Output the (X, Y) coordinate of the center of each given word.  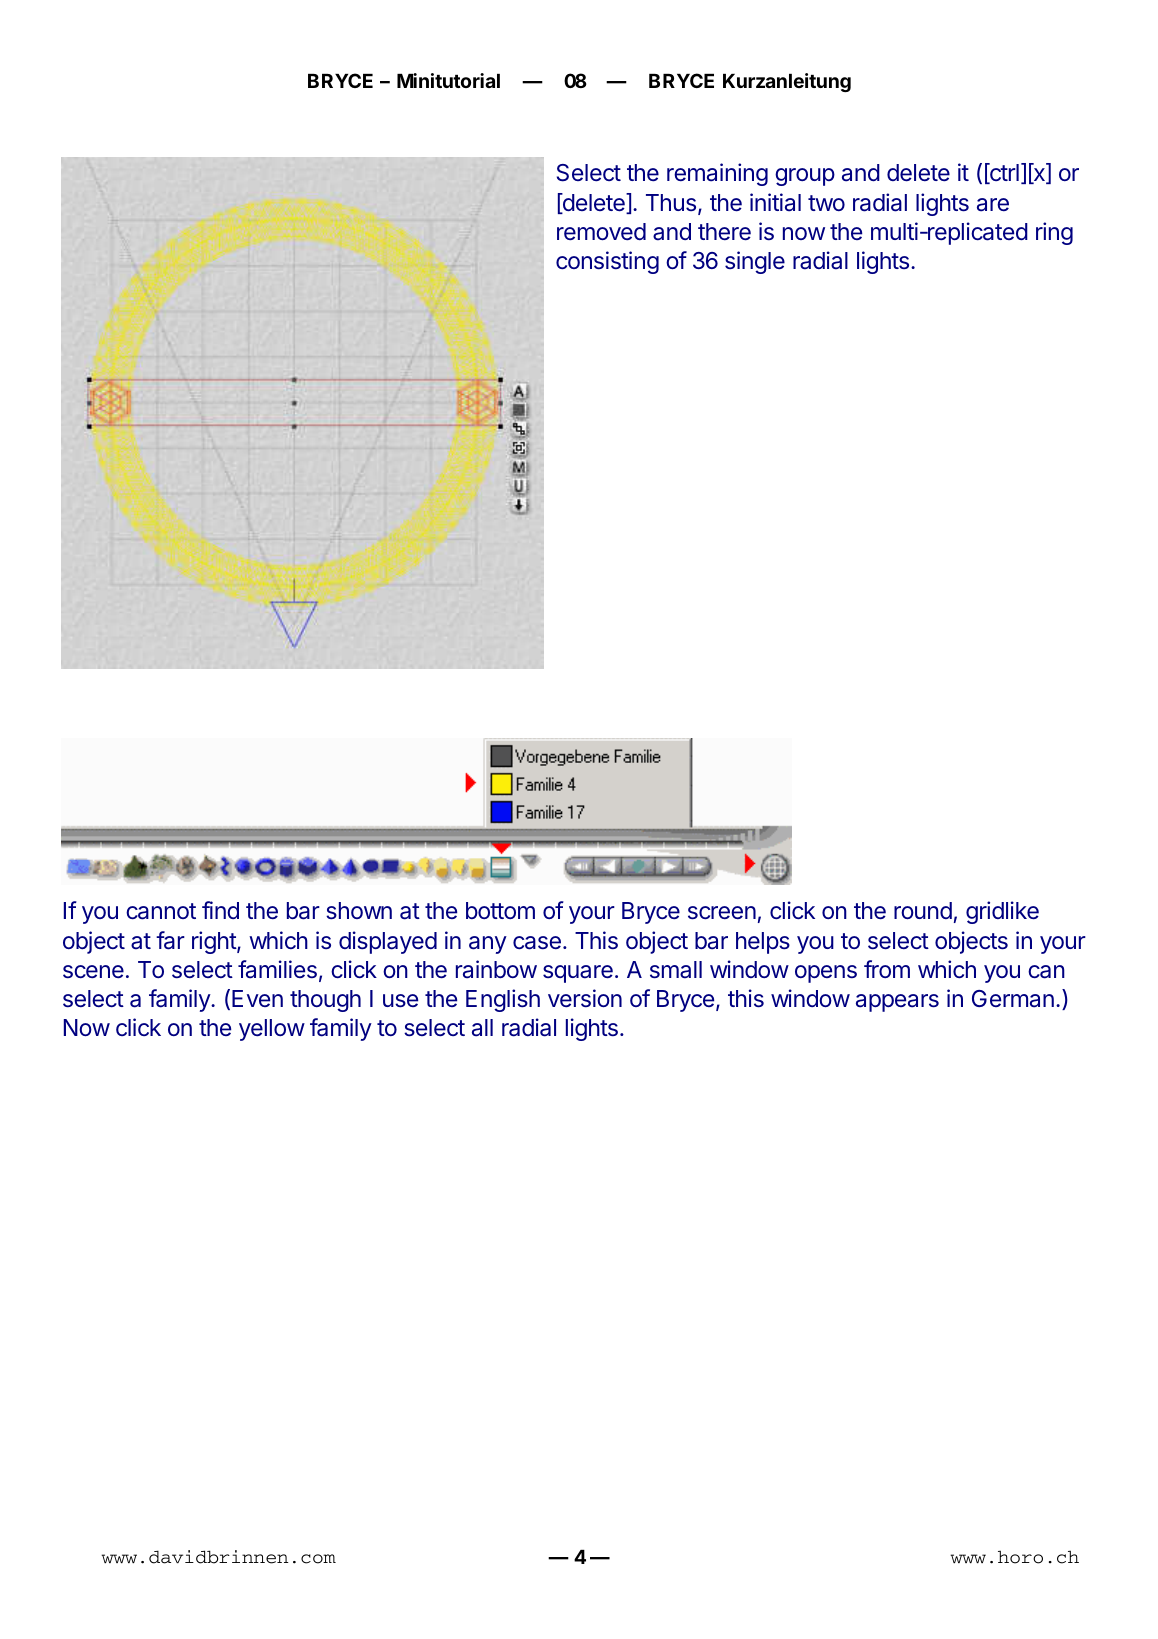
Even (257, 998)
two (826, 203)
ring (1054, 233)
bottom (500, 910)
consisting (607, 262)
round (923, 910)
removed (601, 231)
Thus (671, 202)
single (755, 262)
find (220, 910)
